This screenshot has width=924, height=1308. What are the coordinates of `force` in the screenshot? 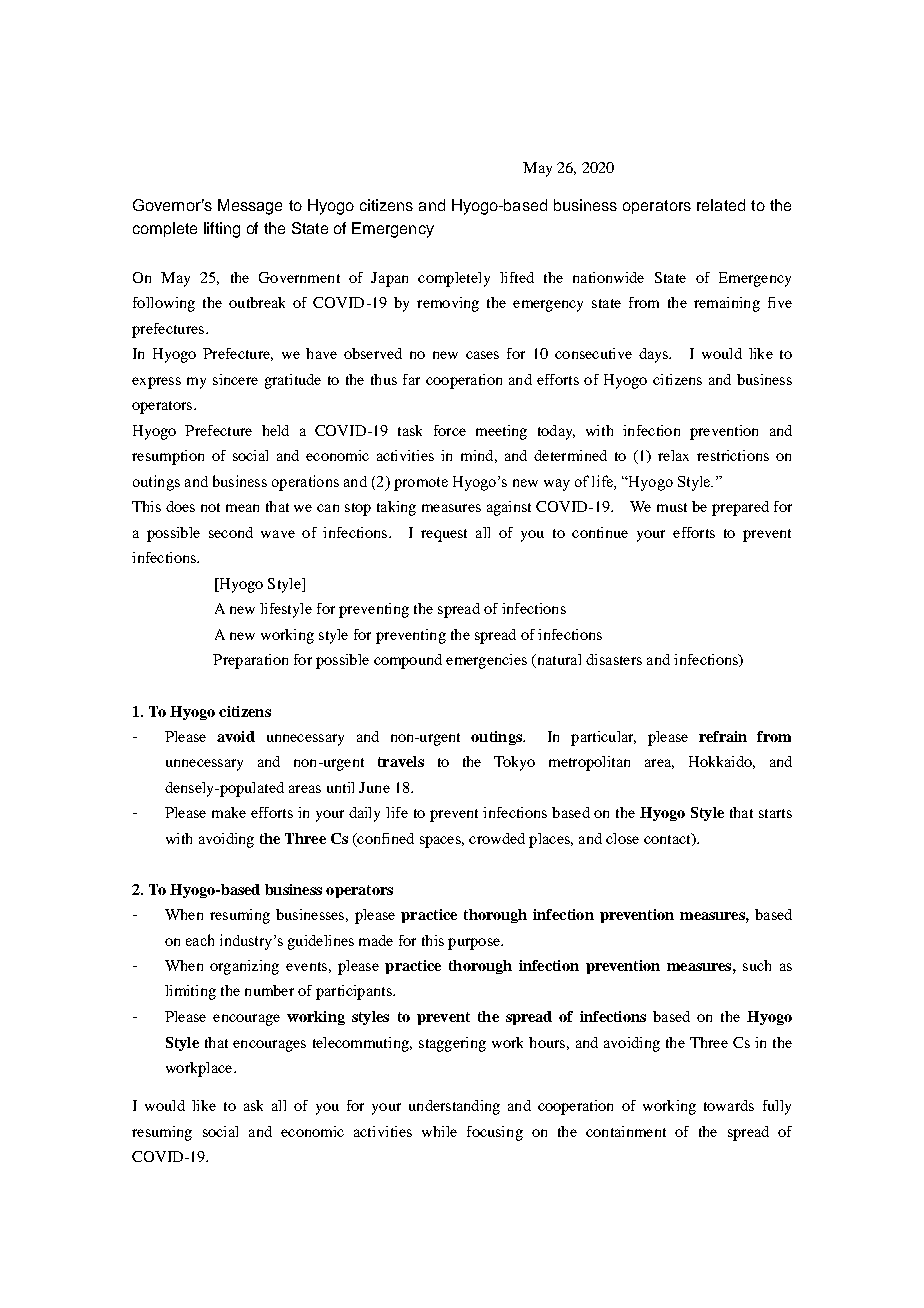 It's located at (450, 430).
